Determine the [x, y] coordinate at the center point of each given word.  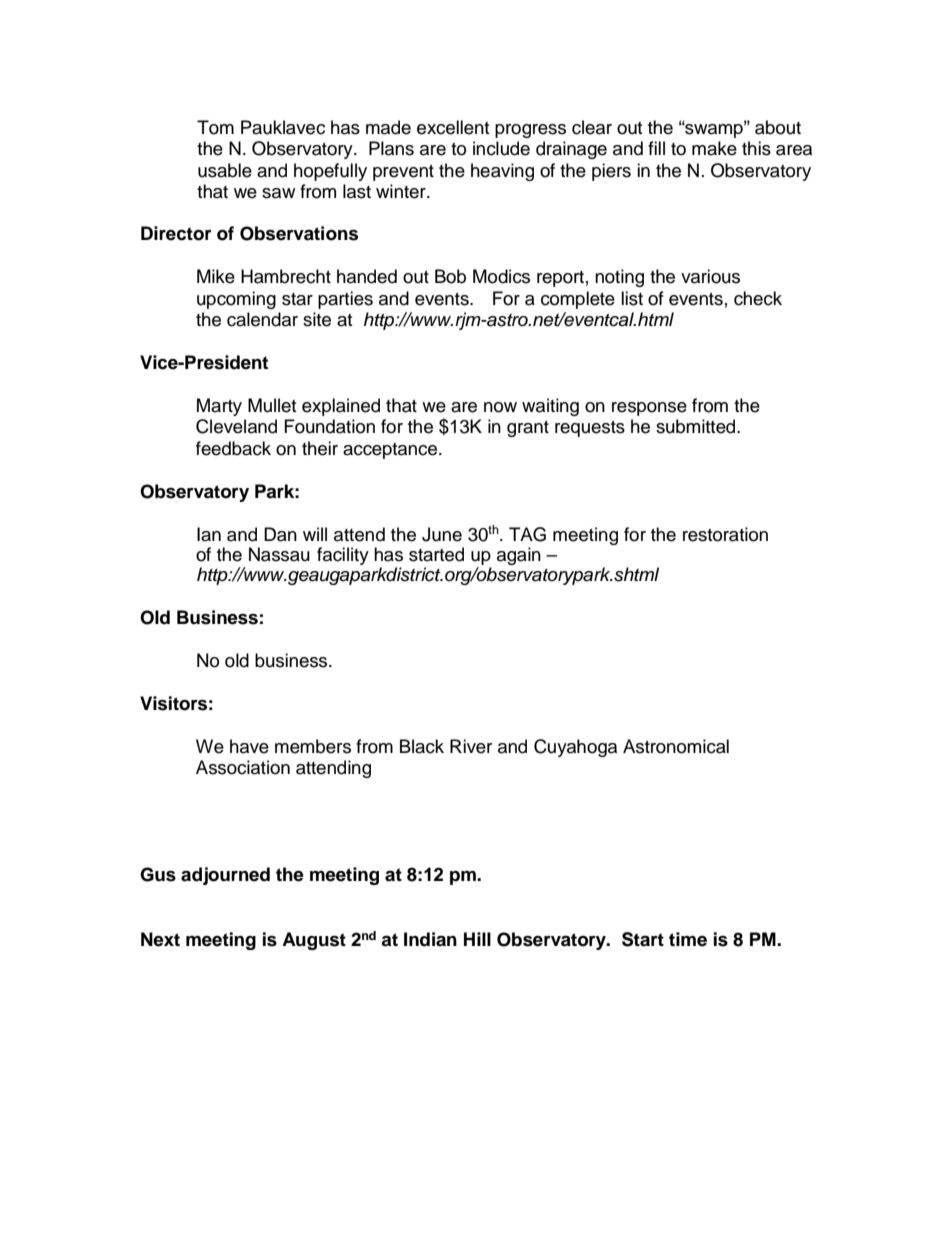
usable [225, 170]
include [501, 148]
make [714, 148]
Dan [280, 534]
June [442, 534]
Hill [477, 939]
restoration [725, 534]
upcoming [236, 300]
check [758, 298]
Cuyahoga [575, 748]
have [249, 746]
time [688, 939]
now [500, 407]
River [471, 746]
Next [160, 939]
